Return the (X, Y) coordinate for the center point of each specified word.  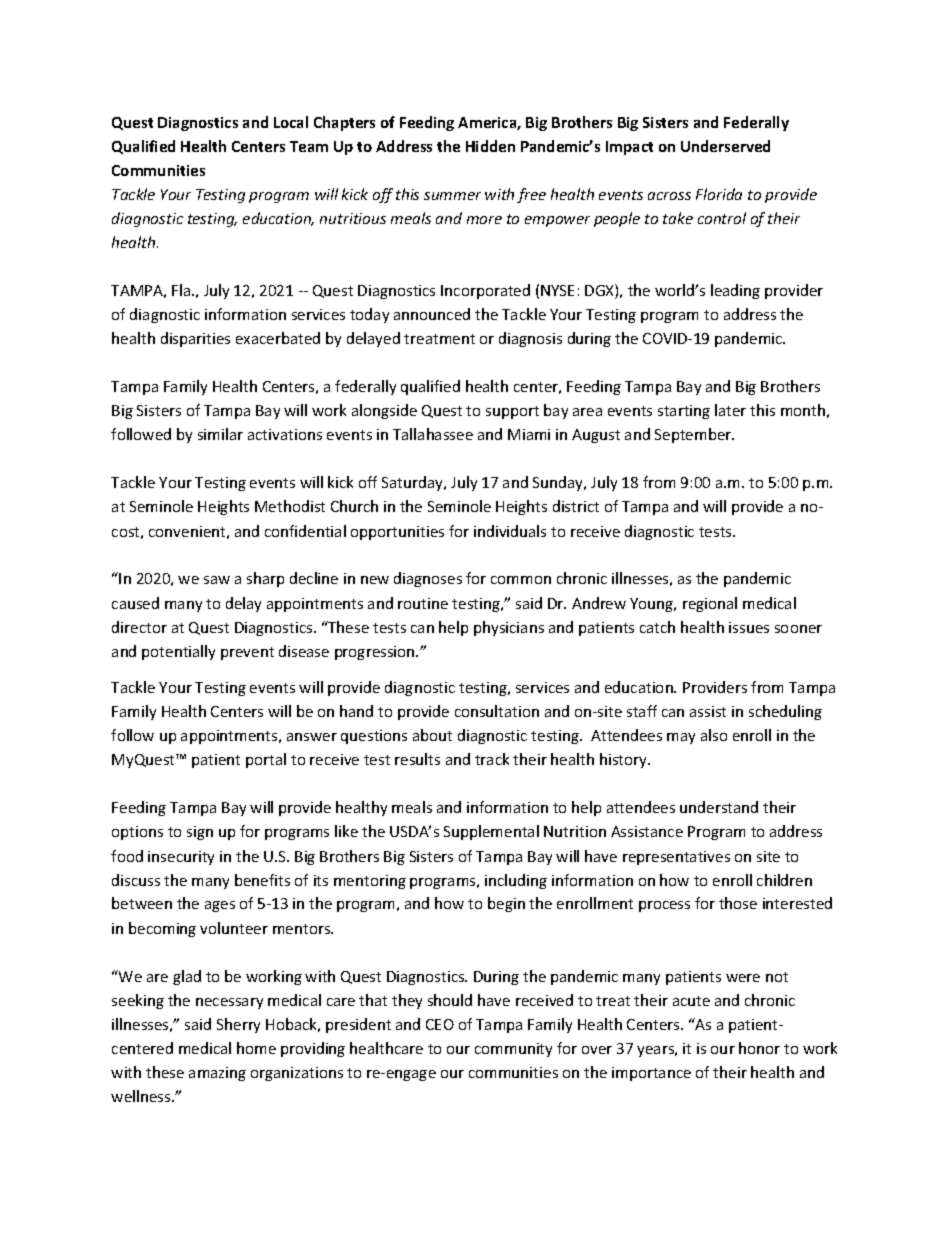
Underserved (725, 146)
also (714, 735)
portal (266, 760)
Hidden (490, 146)
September (694, 435)
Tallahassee (433, 434)
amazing (217, 1074)
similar (220, 434)
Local (291, 122)
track (492, 759)
